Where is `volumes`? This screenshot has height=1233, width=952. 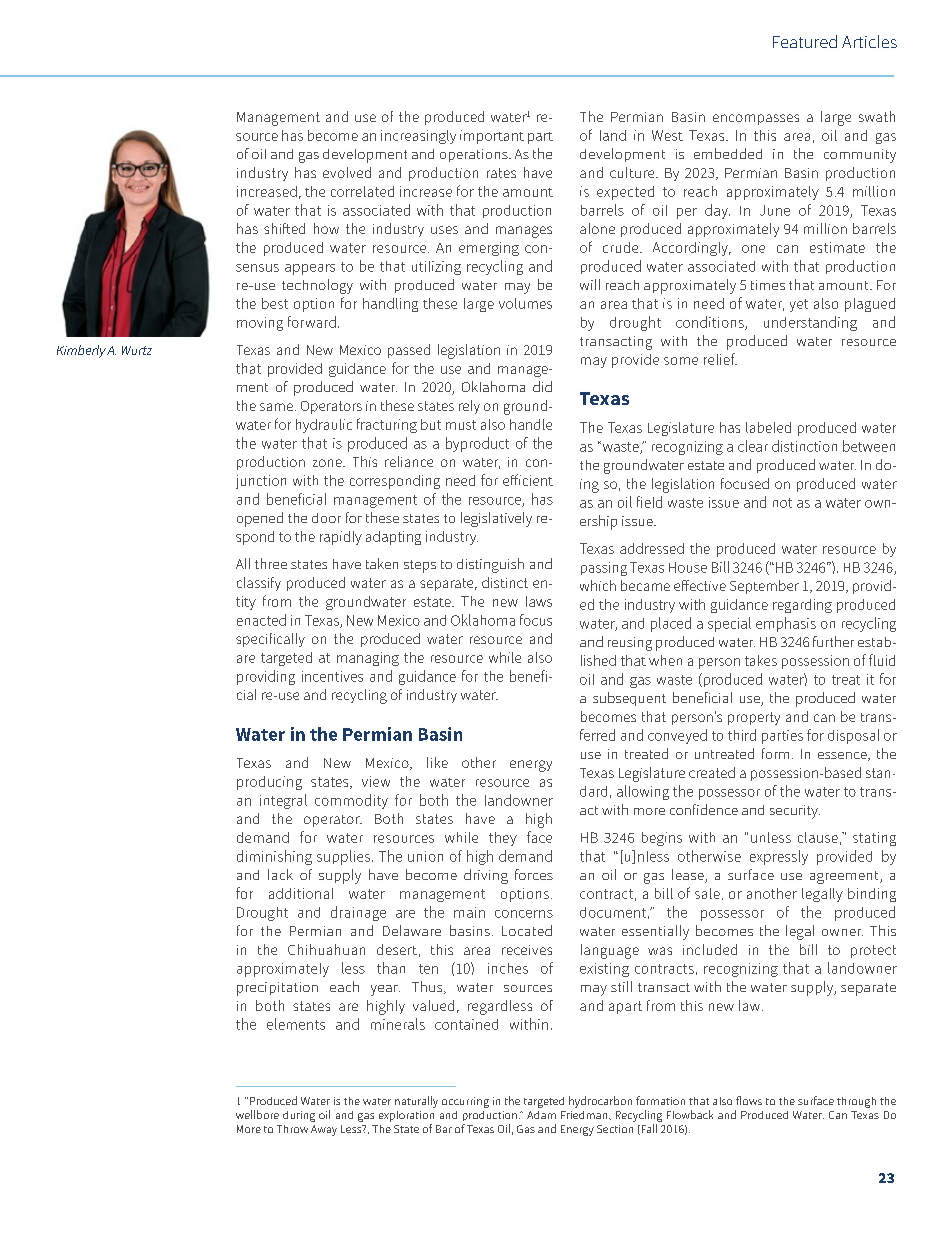
volumes is located at coordinates (525, 303).
